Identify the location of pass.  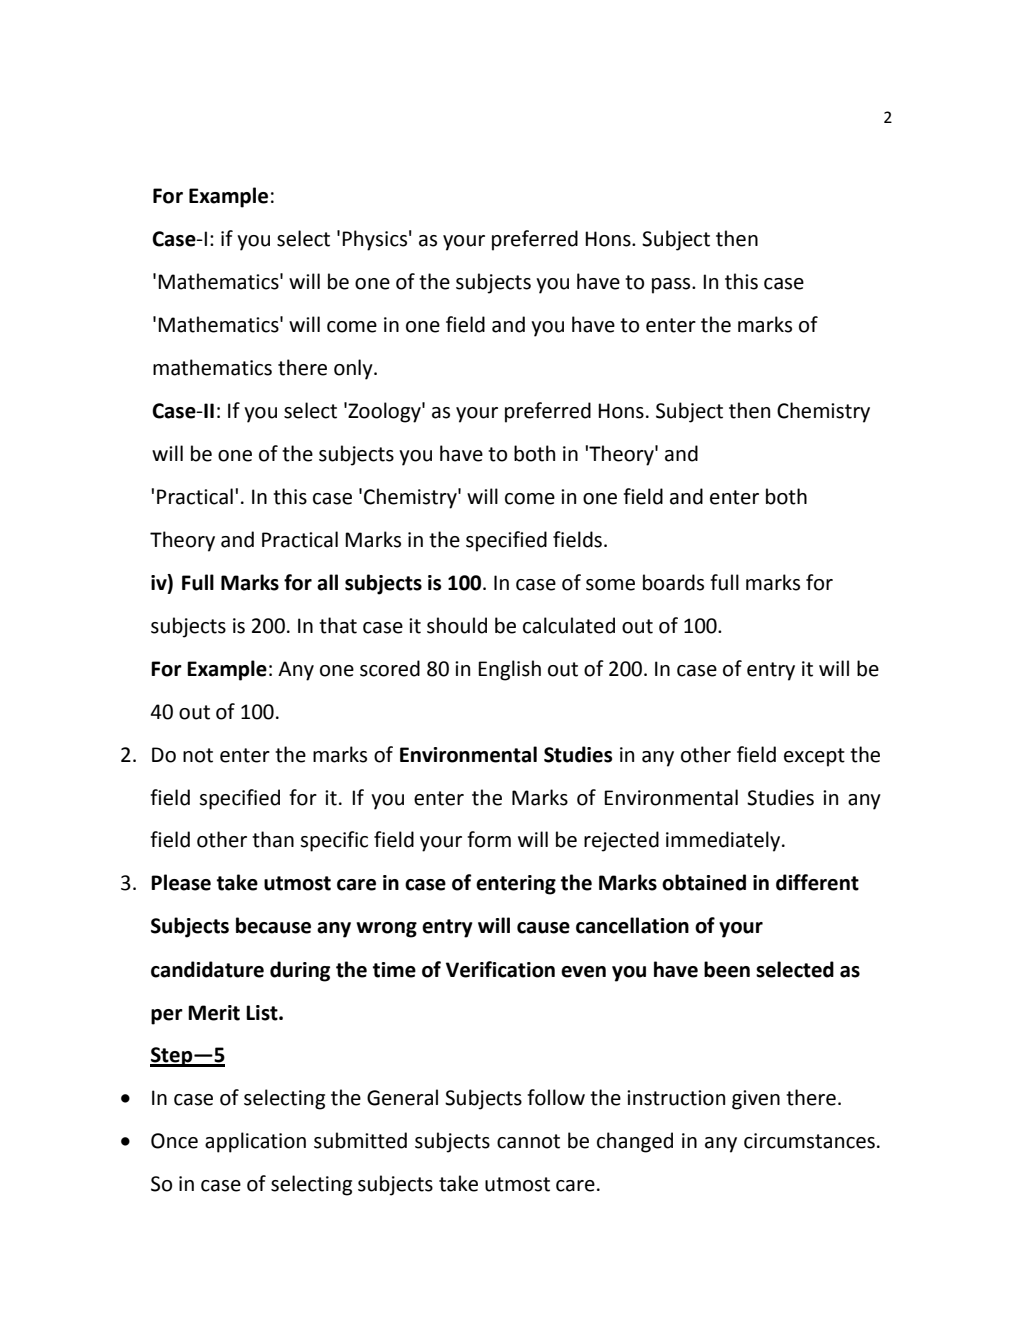
(672, 286).
